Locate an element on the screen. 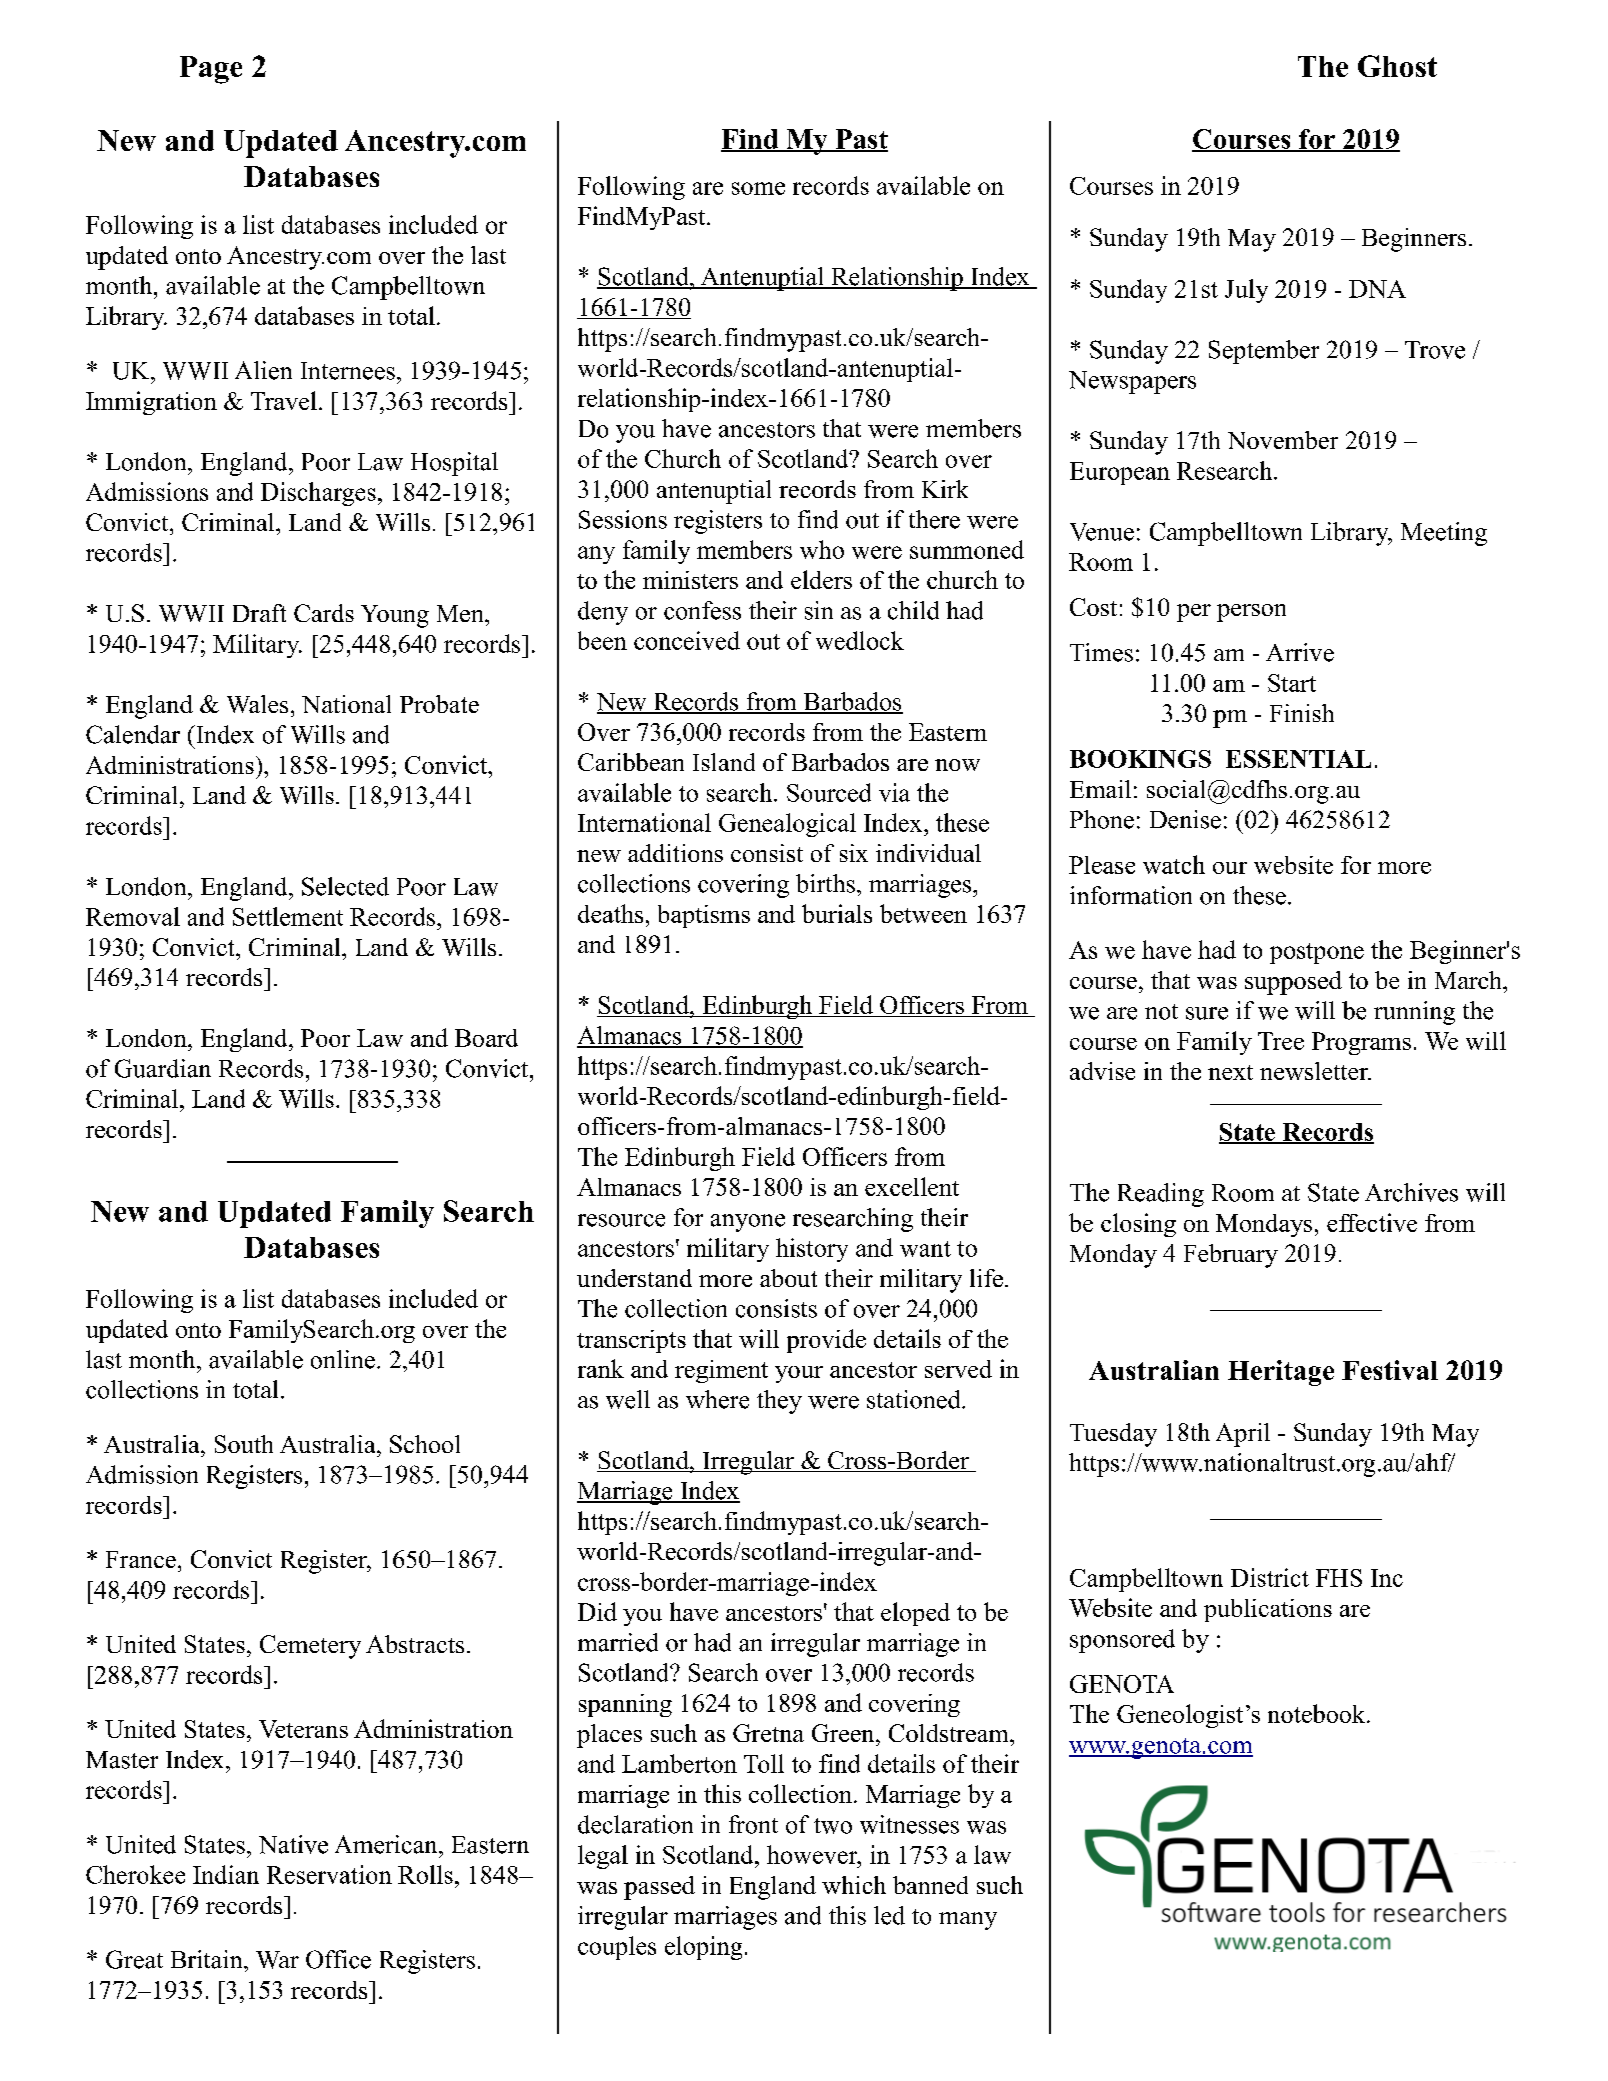  some is located at coordinates (758, 188).
